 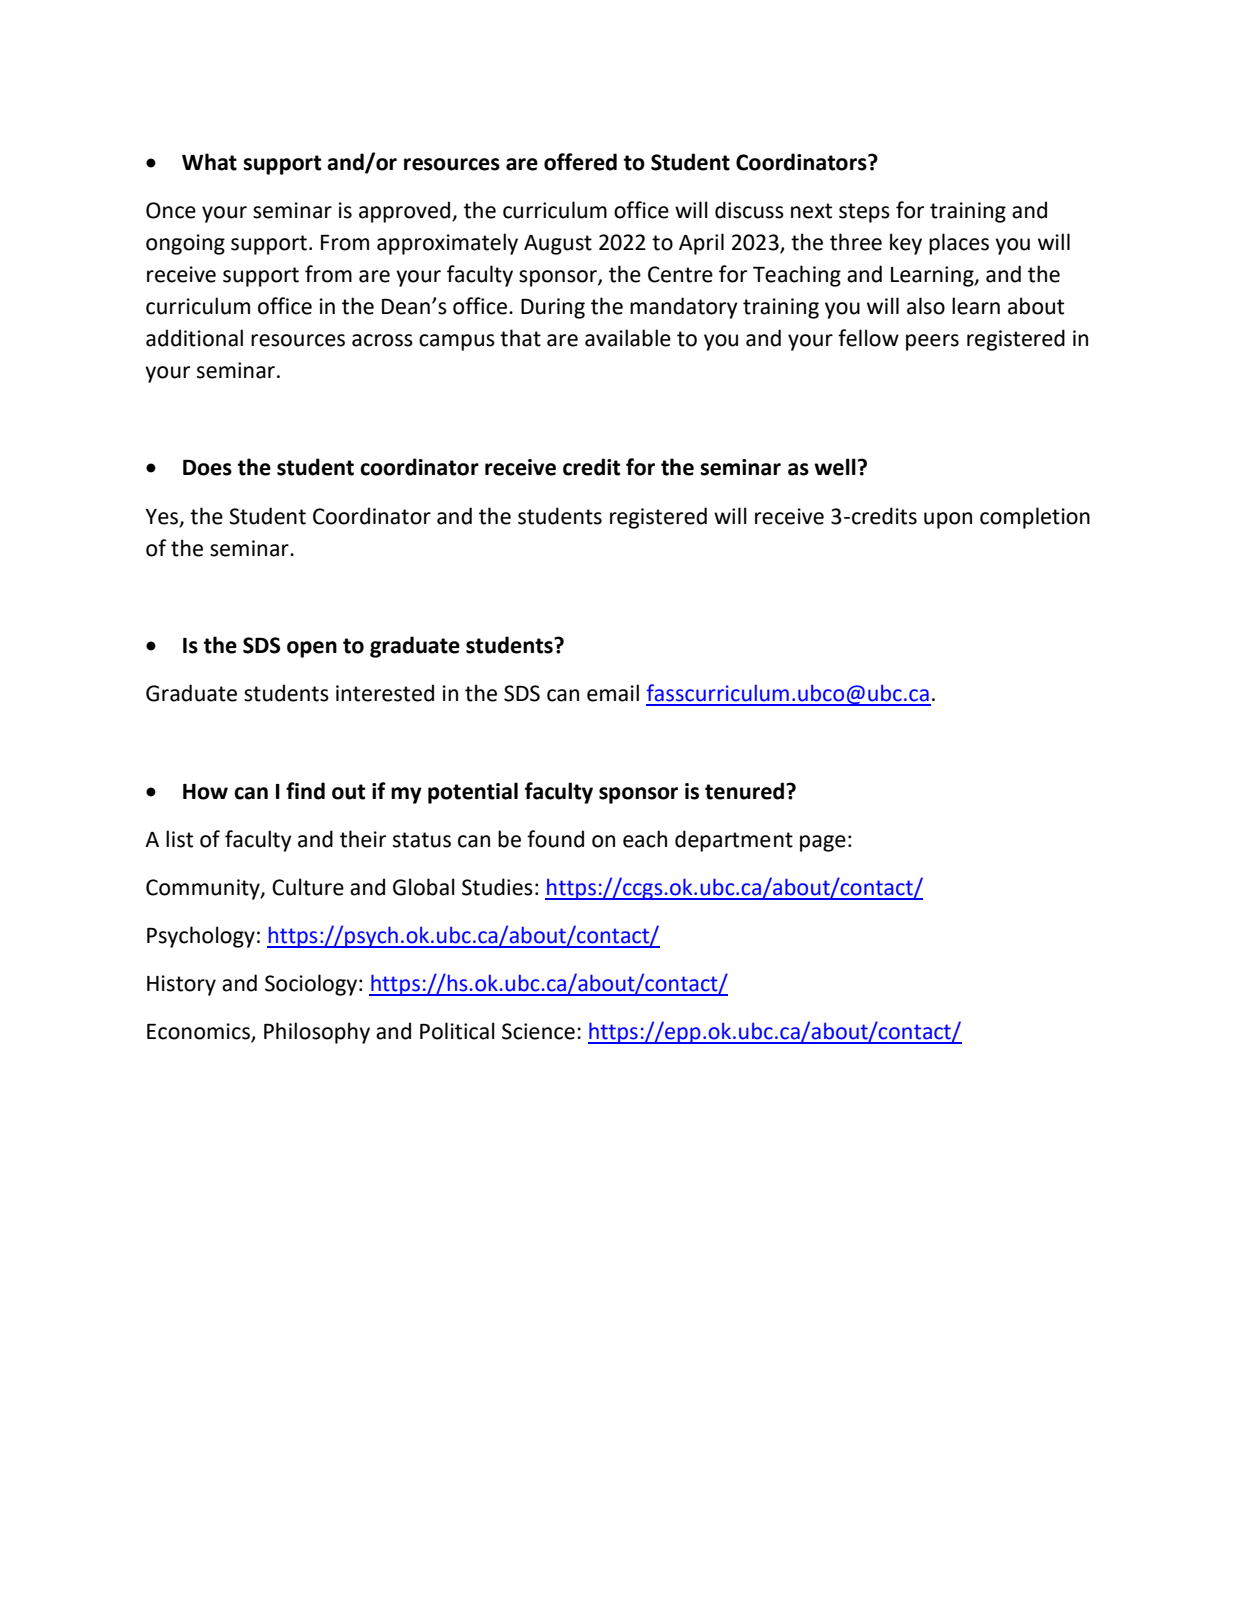 I want to click on offered, so click(x=580, y=162).
